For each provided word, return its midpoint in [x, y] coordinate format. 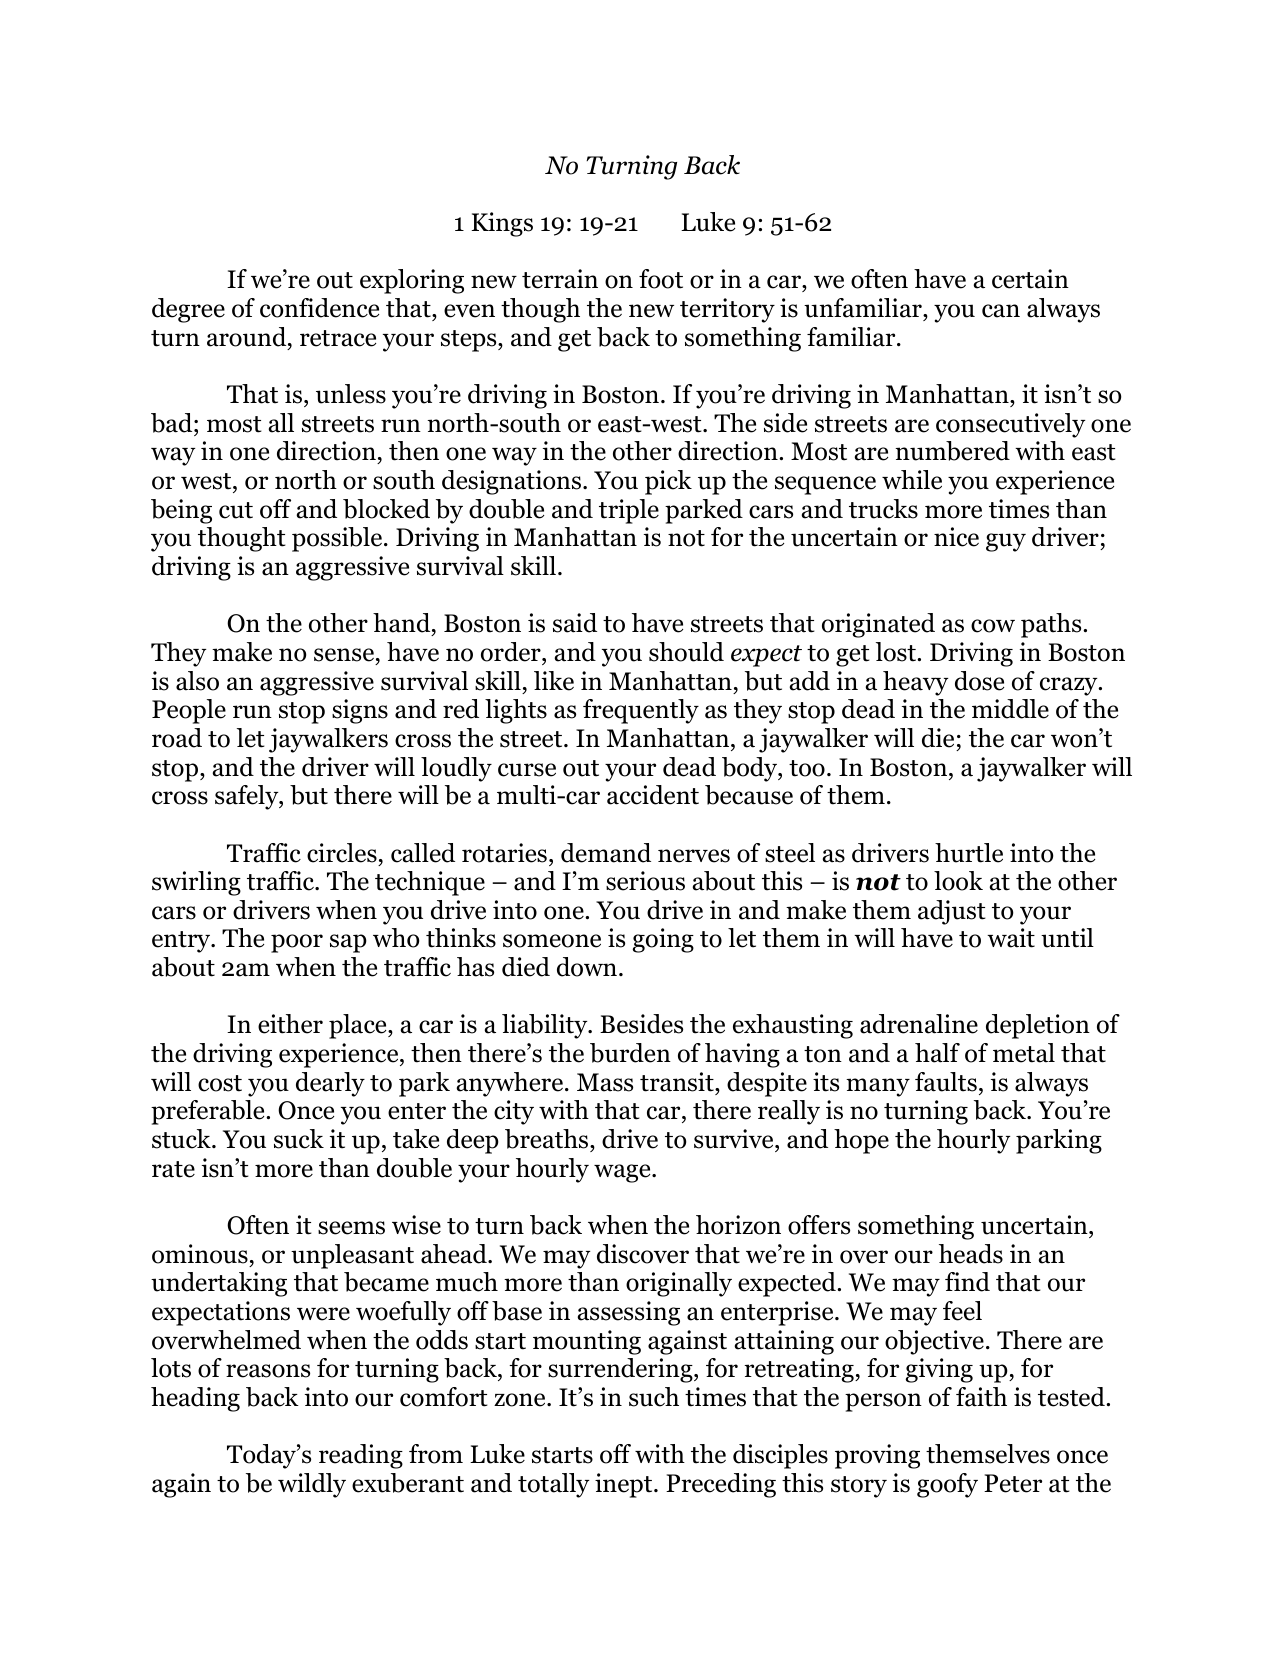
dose [979, 681]
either [290, 1024]
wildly [312, 1485]
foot [661, 279]
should [686, 652]
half [937, 1053]
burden [630, 1053]
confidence [319, 308]
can [1001, 311]
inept [625, 1485]
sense [344, 655]
